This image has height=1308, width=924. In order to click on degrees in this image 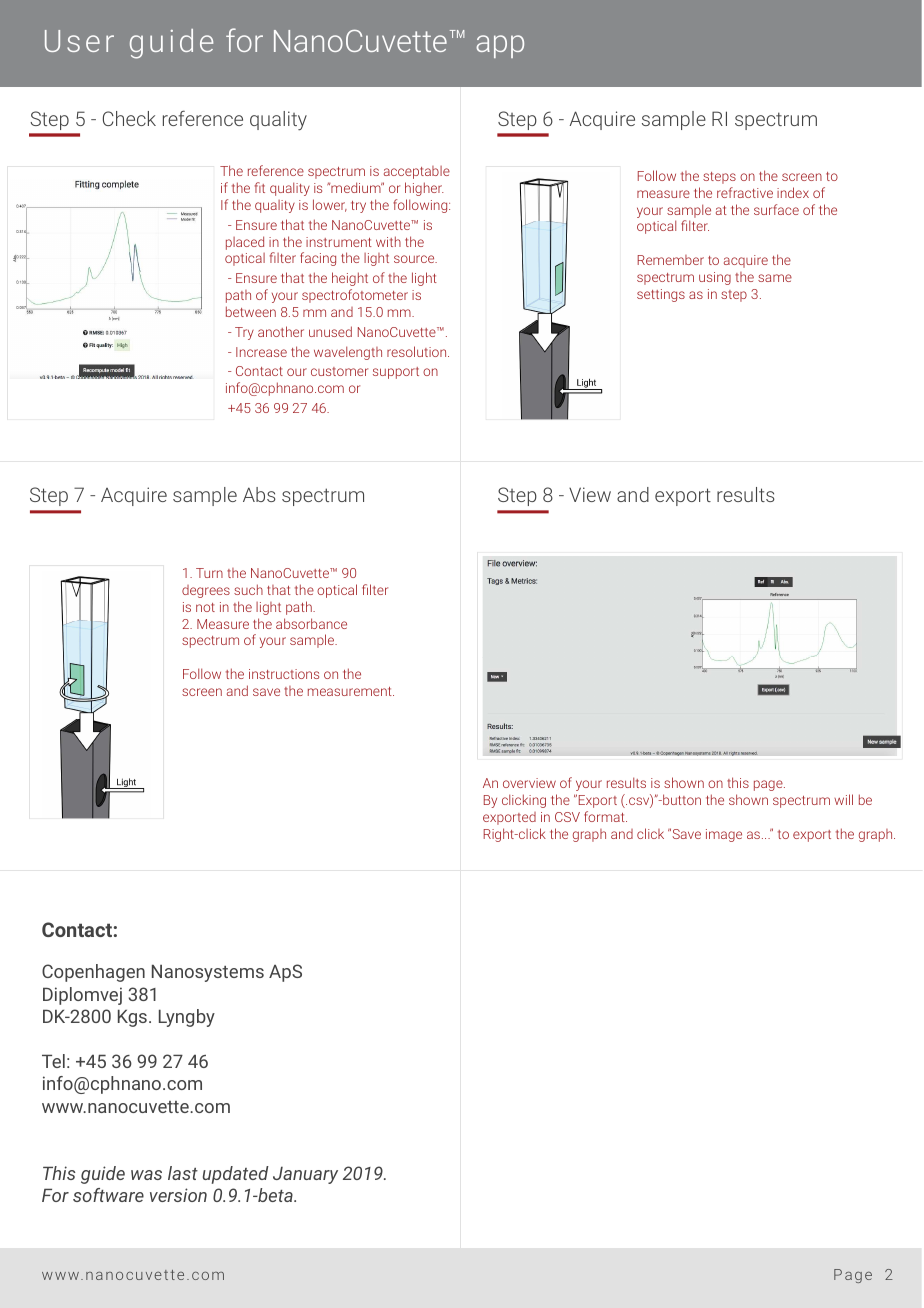, I will do `click(206, 591)`.
